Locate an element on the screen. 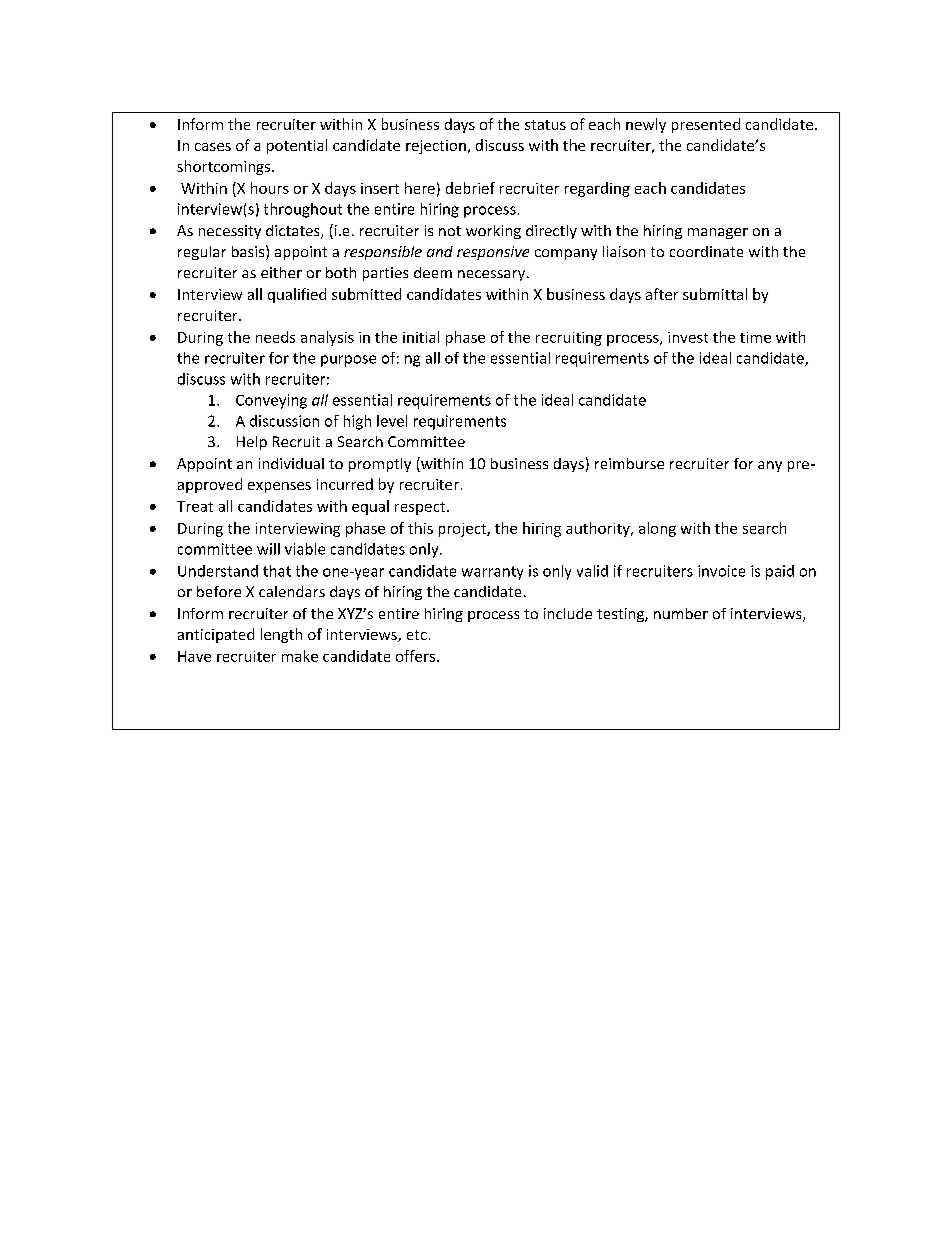  reimburse is located at coordinates (629, 463).
